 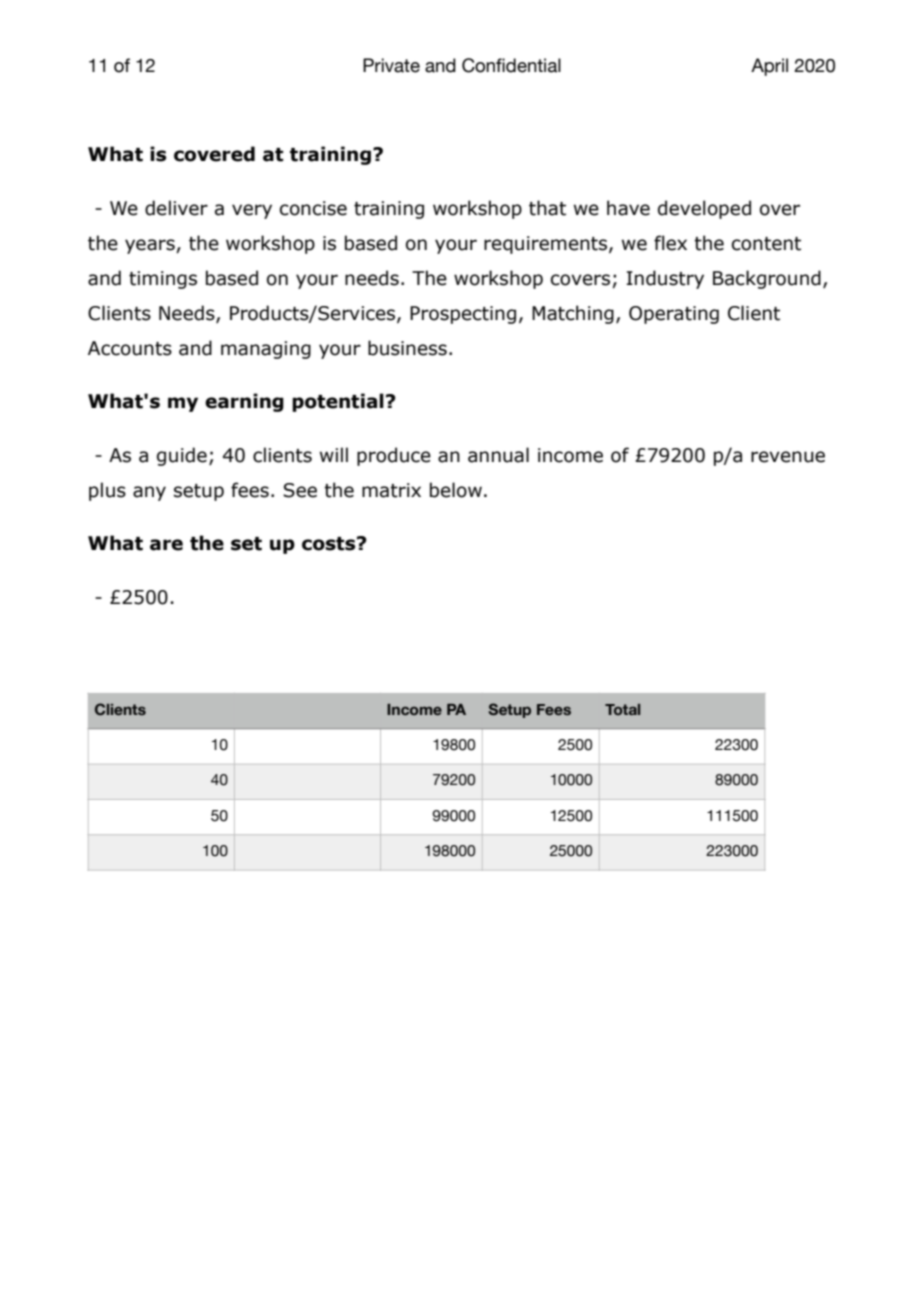 What do you see at coordinates (665, 279) in the screenshot?
I see `Industry` at bounding box center [665, 279].
